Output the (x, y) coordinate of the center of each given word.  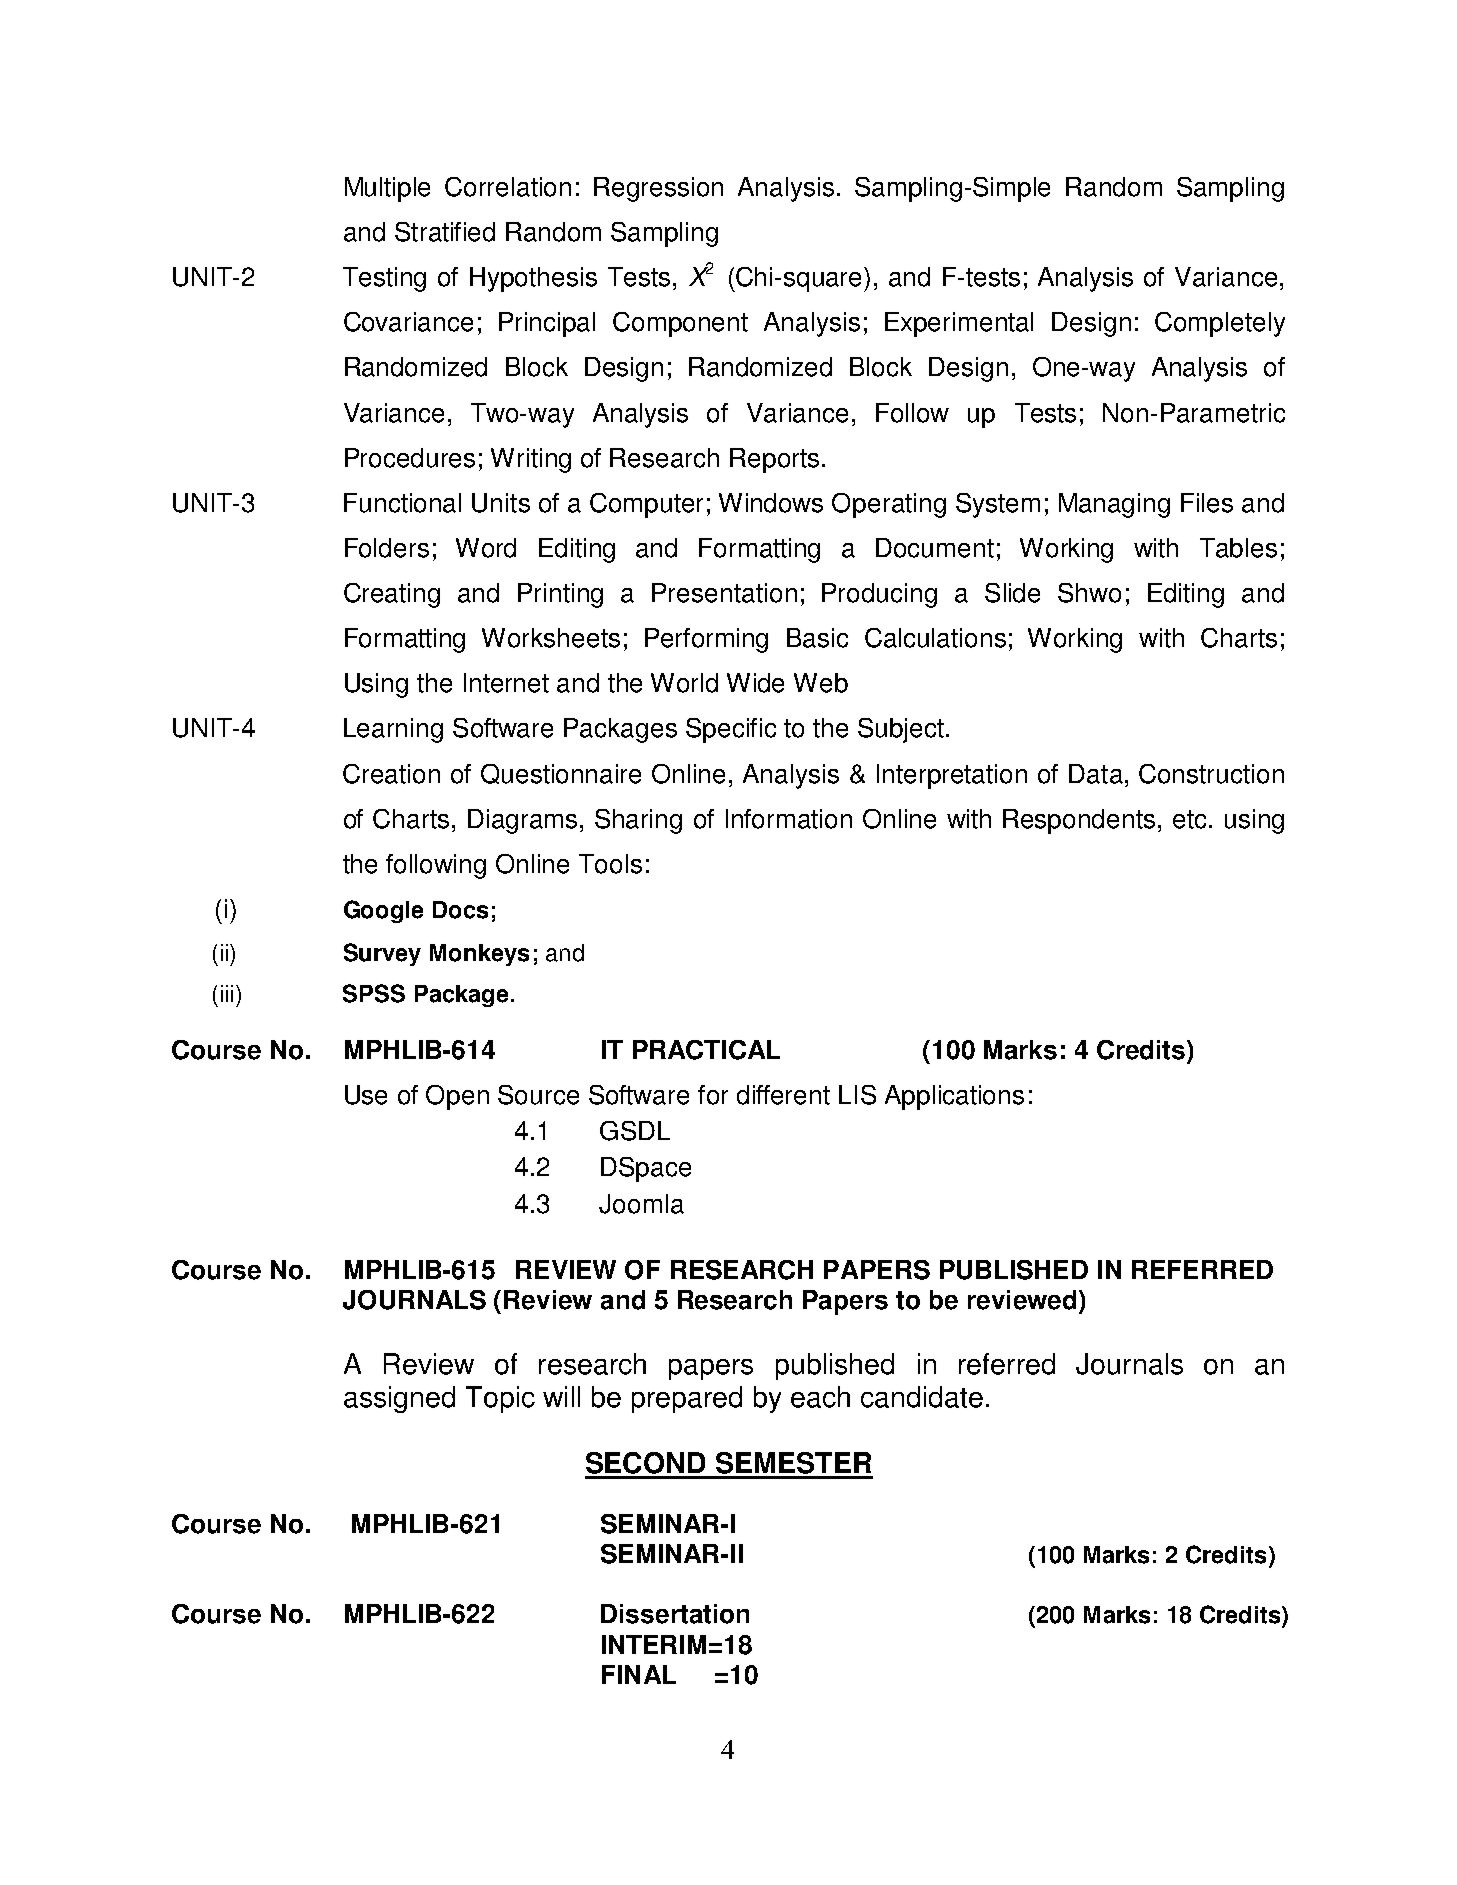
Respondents (1079, 821)
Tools (610, 864)
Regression (658, 189)
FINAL (639, 1674)
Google (383, 911)
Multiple (387, 189)
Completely (1220, 324)
